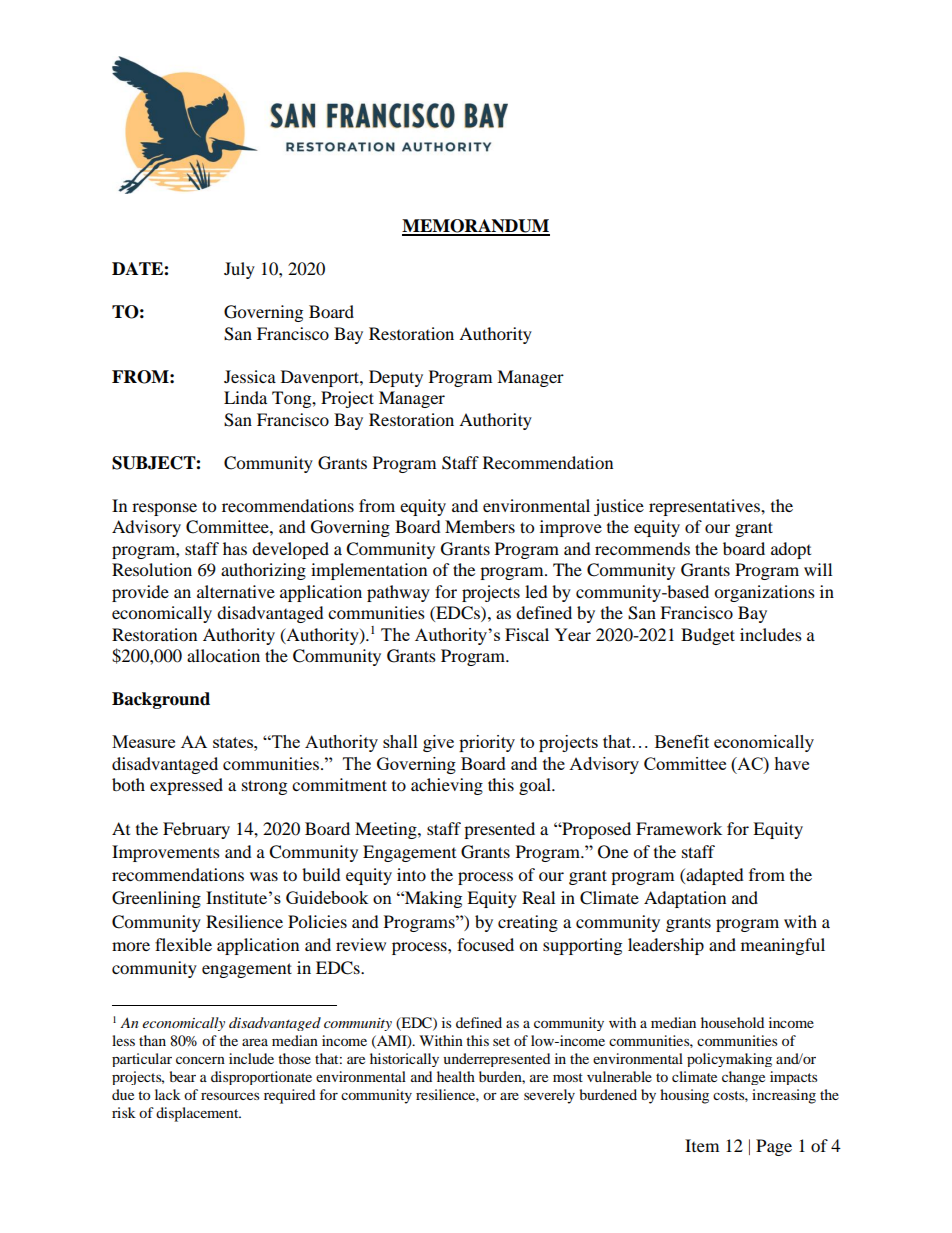 This page has height=1233, width=952. I want to click on displacement, so click(198, 1114).
